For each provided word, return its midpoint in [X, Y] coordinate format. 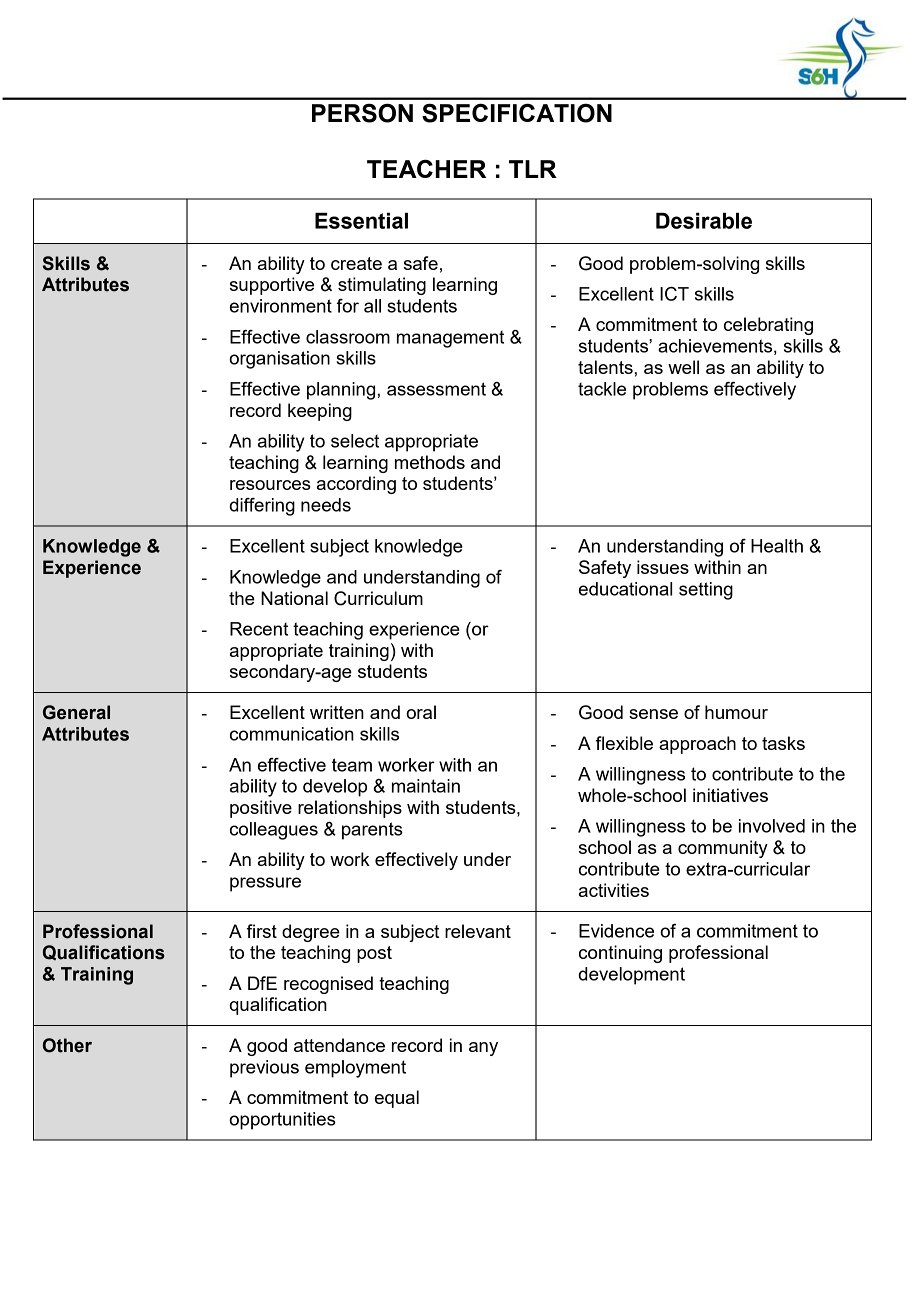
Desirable [704, 221]
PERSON [362, 113]
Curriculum [378, 598]
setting [706, 591]
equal [397, 1099]
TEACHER [426, 168]
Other [67, 1045]
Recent [259, 629]
